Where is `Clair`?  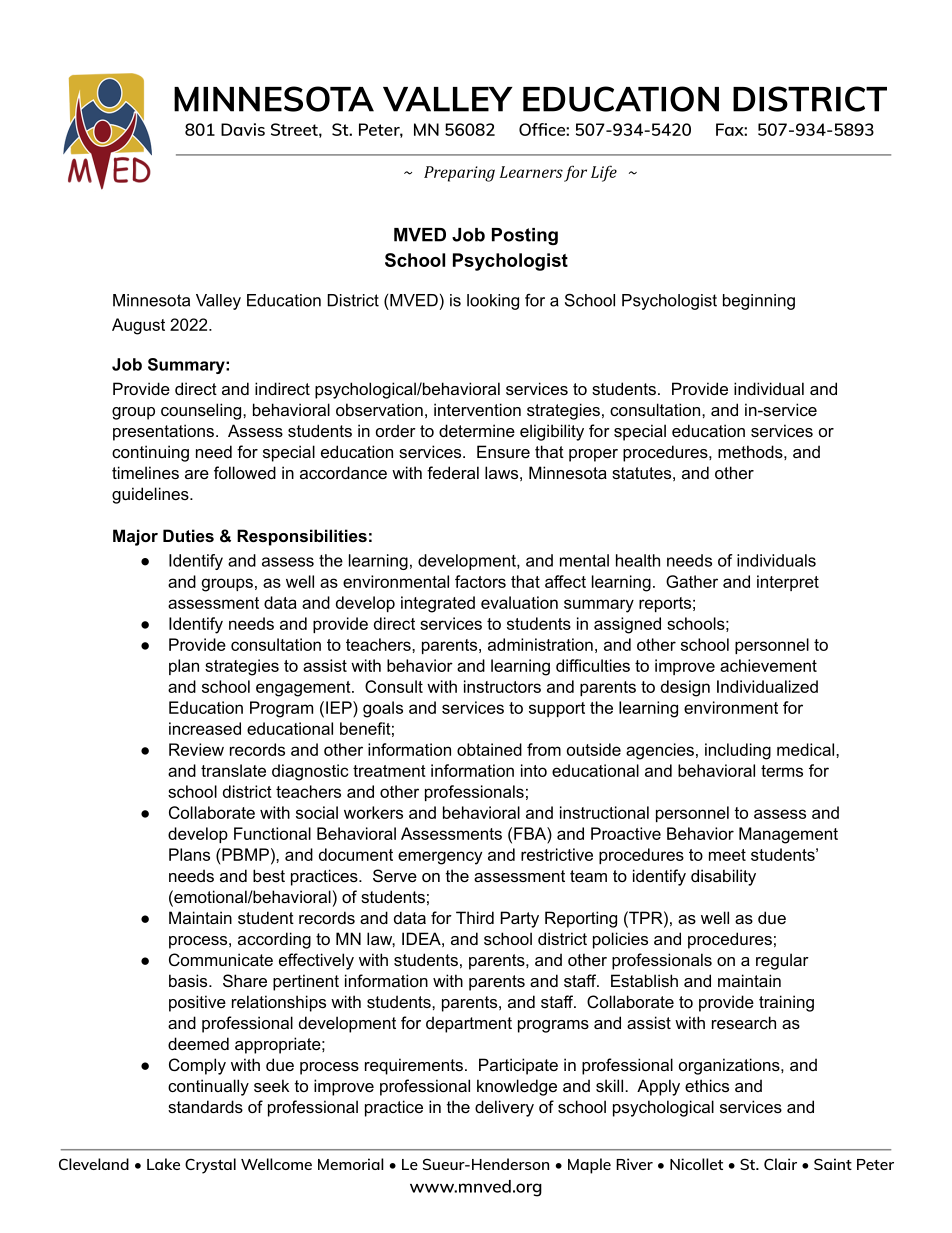
Clair is located at coordinates (780, 1164).
